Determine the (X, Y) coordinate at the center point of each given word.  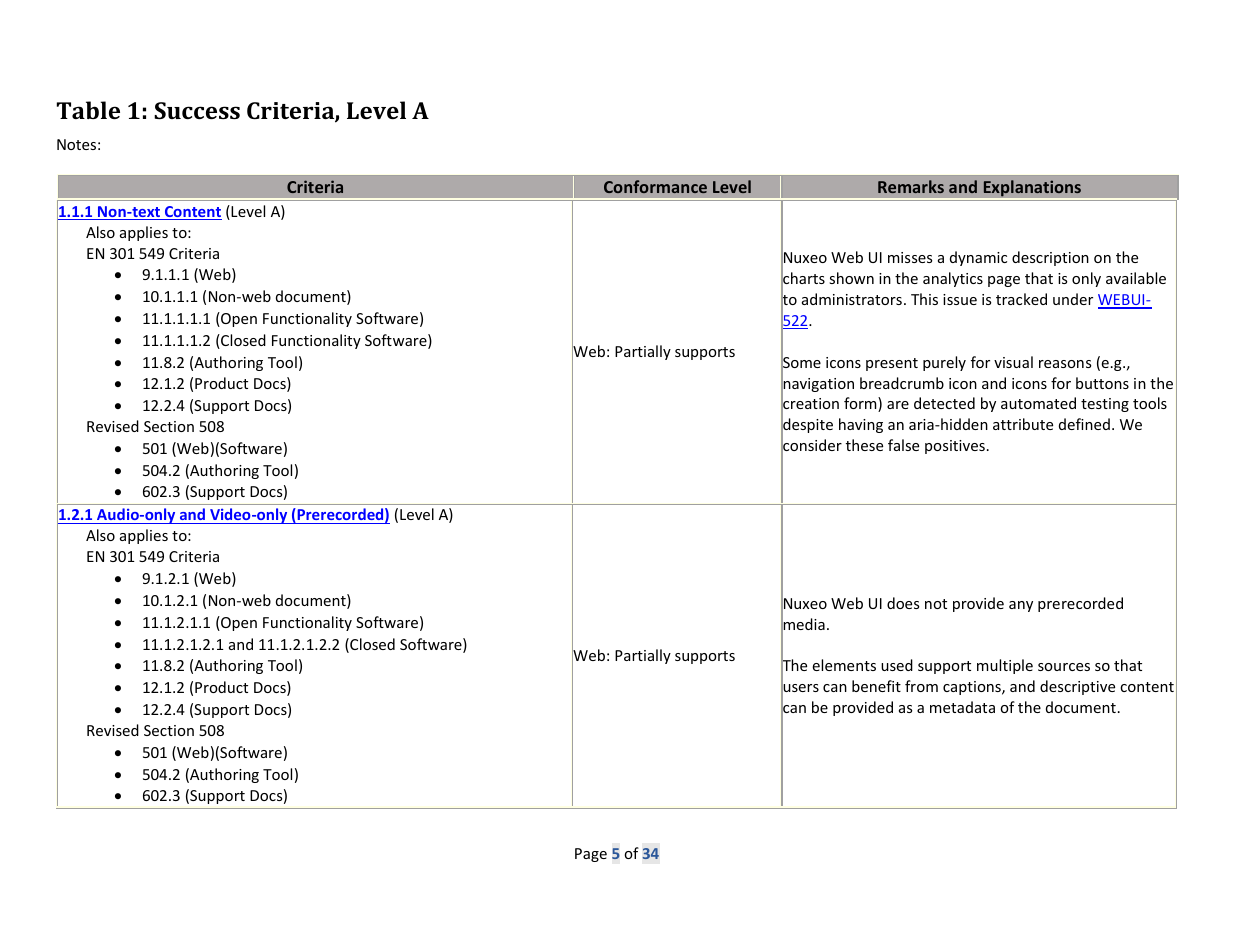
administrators (852, 299)
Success (197, 110)
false (903, 445)
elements (844, 665)
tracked (1021, 299)
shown (851, 278)
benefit (876, 686)
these (864, 445)
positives (955, 447)
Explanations (1032, 189)
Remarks (911, 186)
